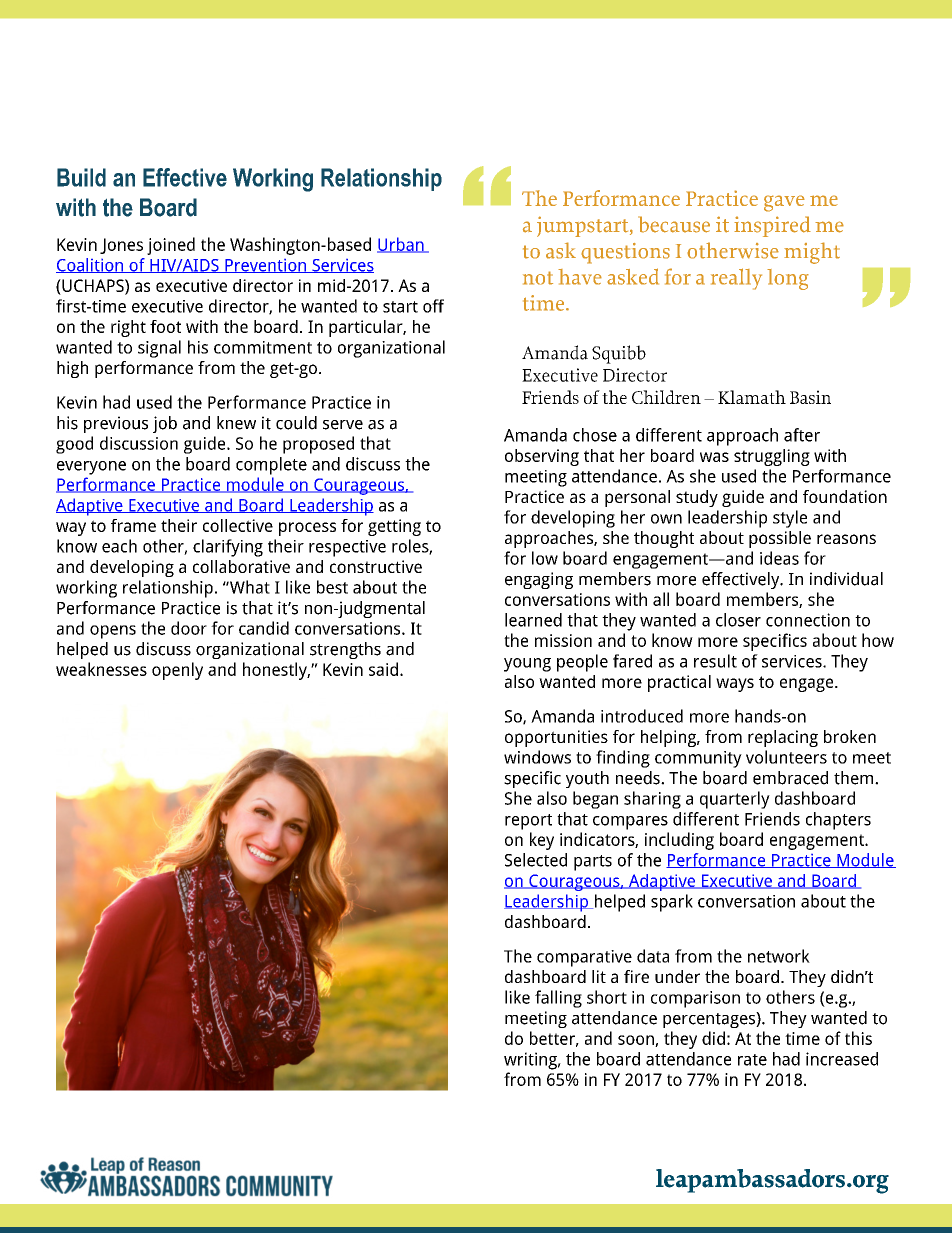 Image resolution: width=952 pixels, height=1233 pixels. Describe the element at coordinates (558, 999) in the image. I see `falling` at that location.
